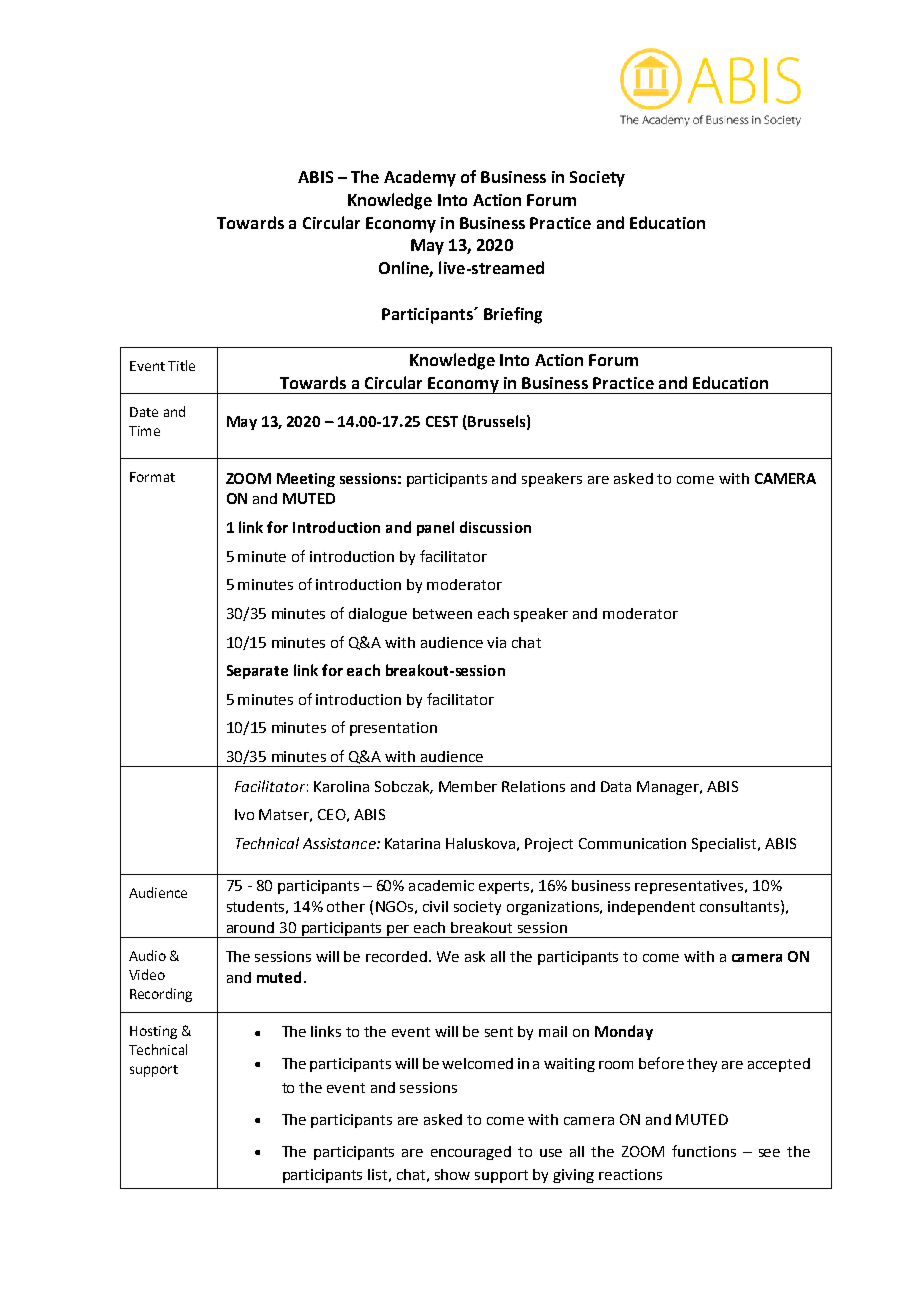 Image resolution: width=924 pixels, height=1308 pixels. I want to click on independent, so click(651, 908).
